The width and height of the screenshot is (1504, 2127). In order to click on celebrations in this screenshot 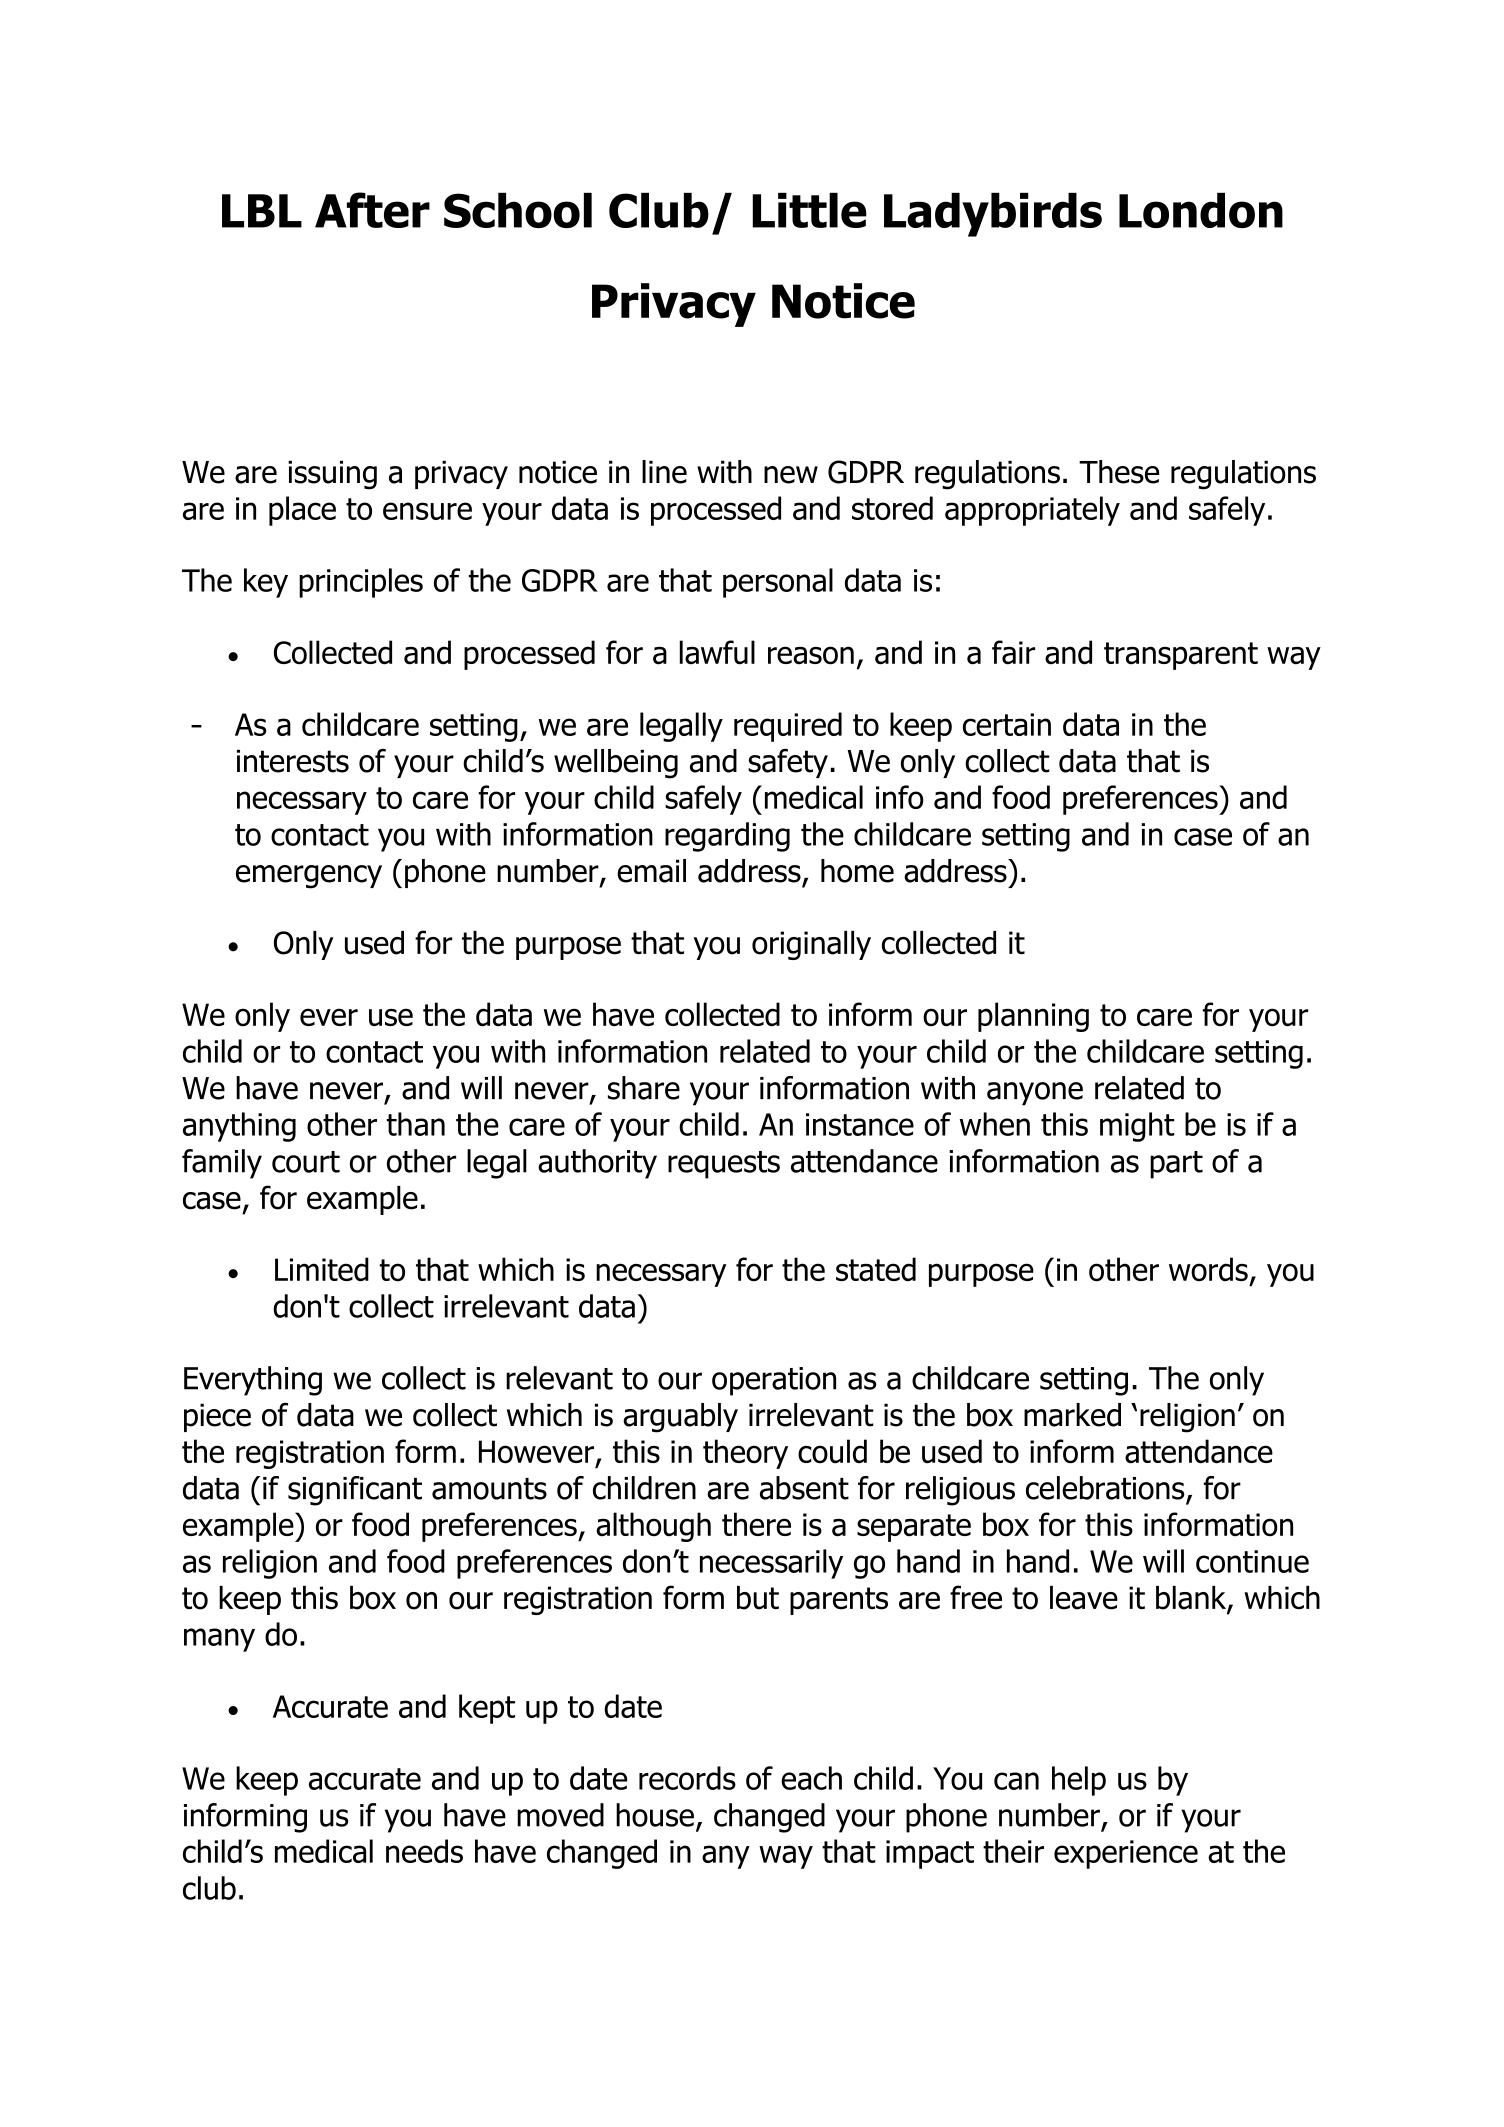, I will do `click(1106, 1489)`.
